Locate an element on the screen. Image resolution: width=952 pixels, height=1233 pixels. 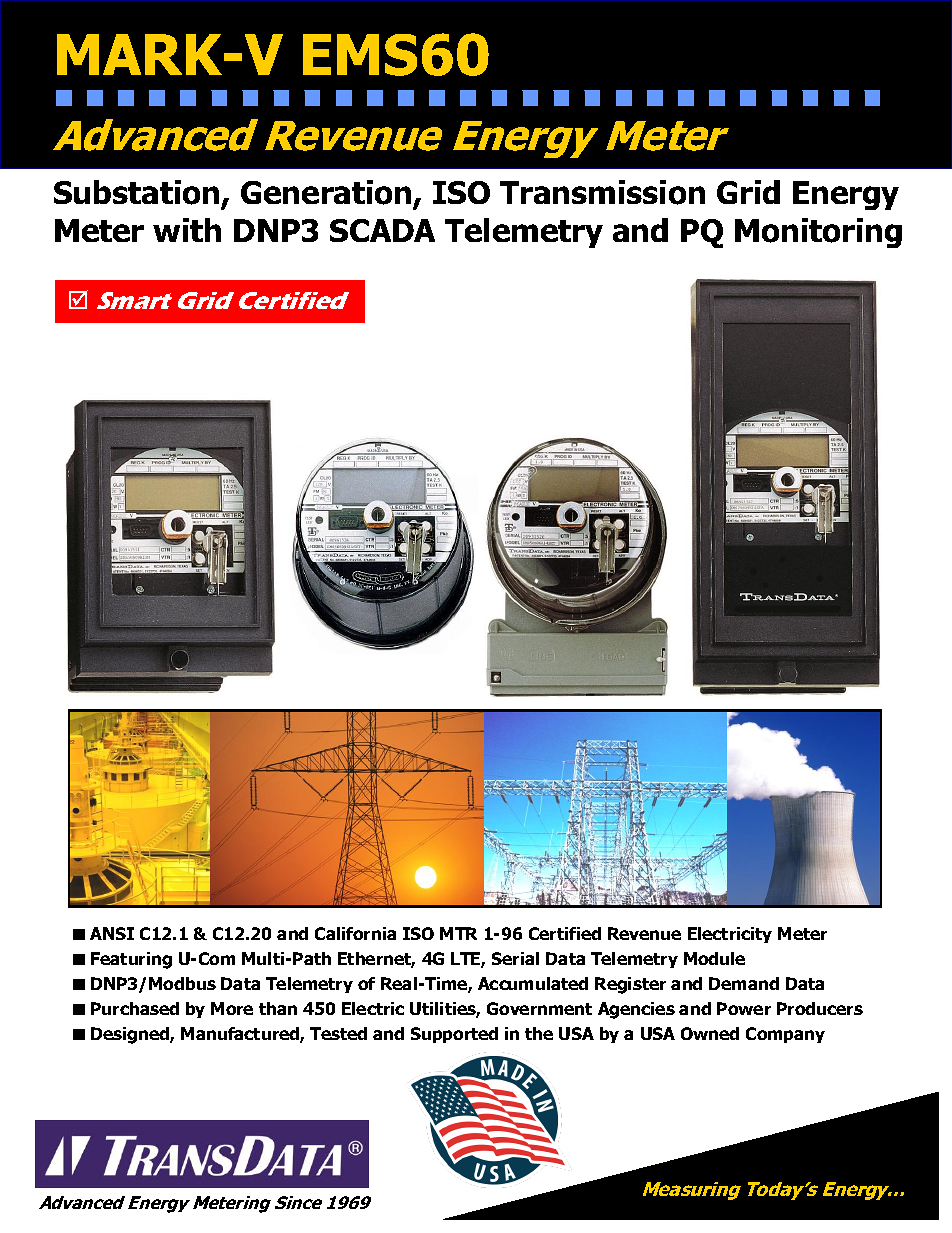
Generation is located at coordinates (327, 194).
